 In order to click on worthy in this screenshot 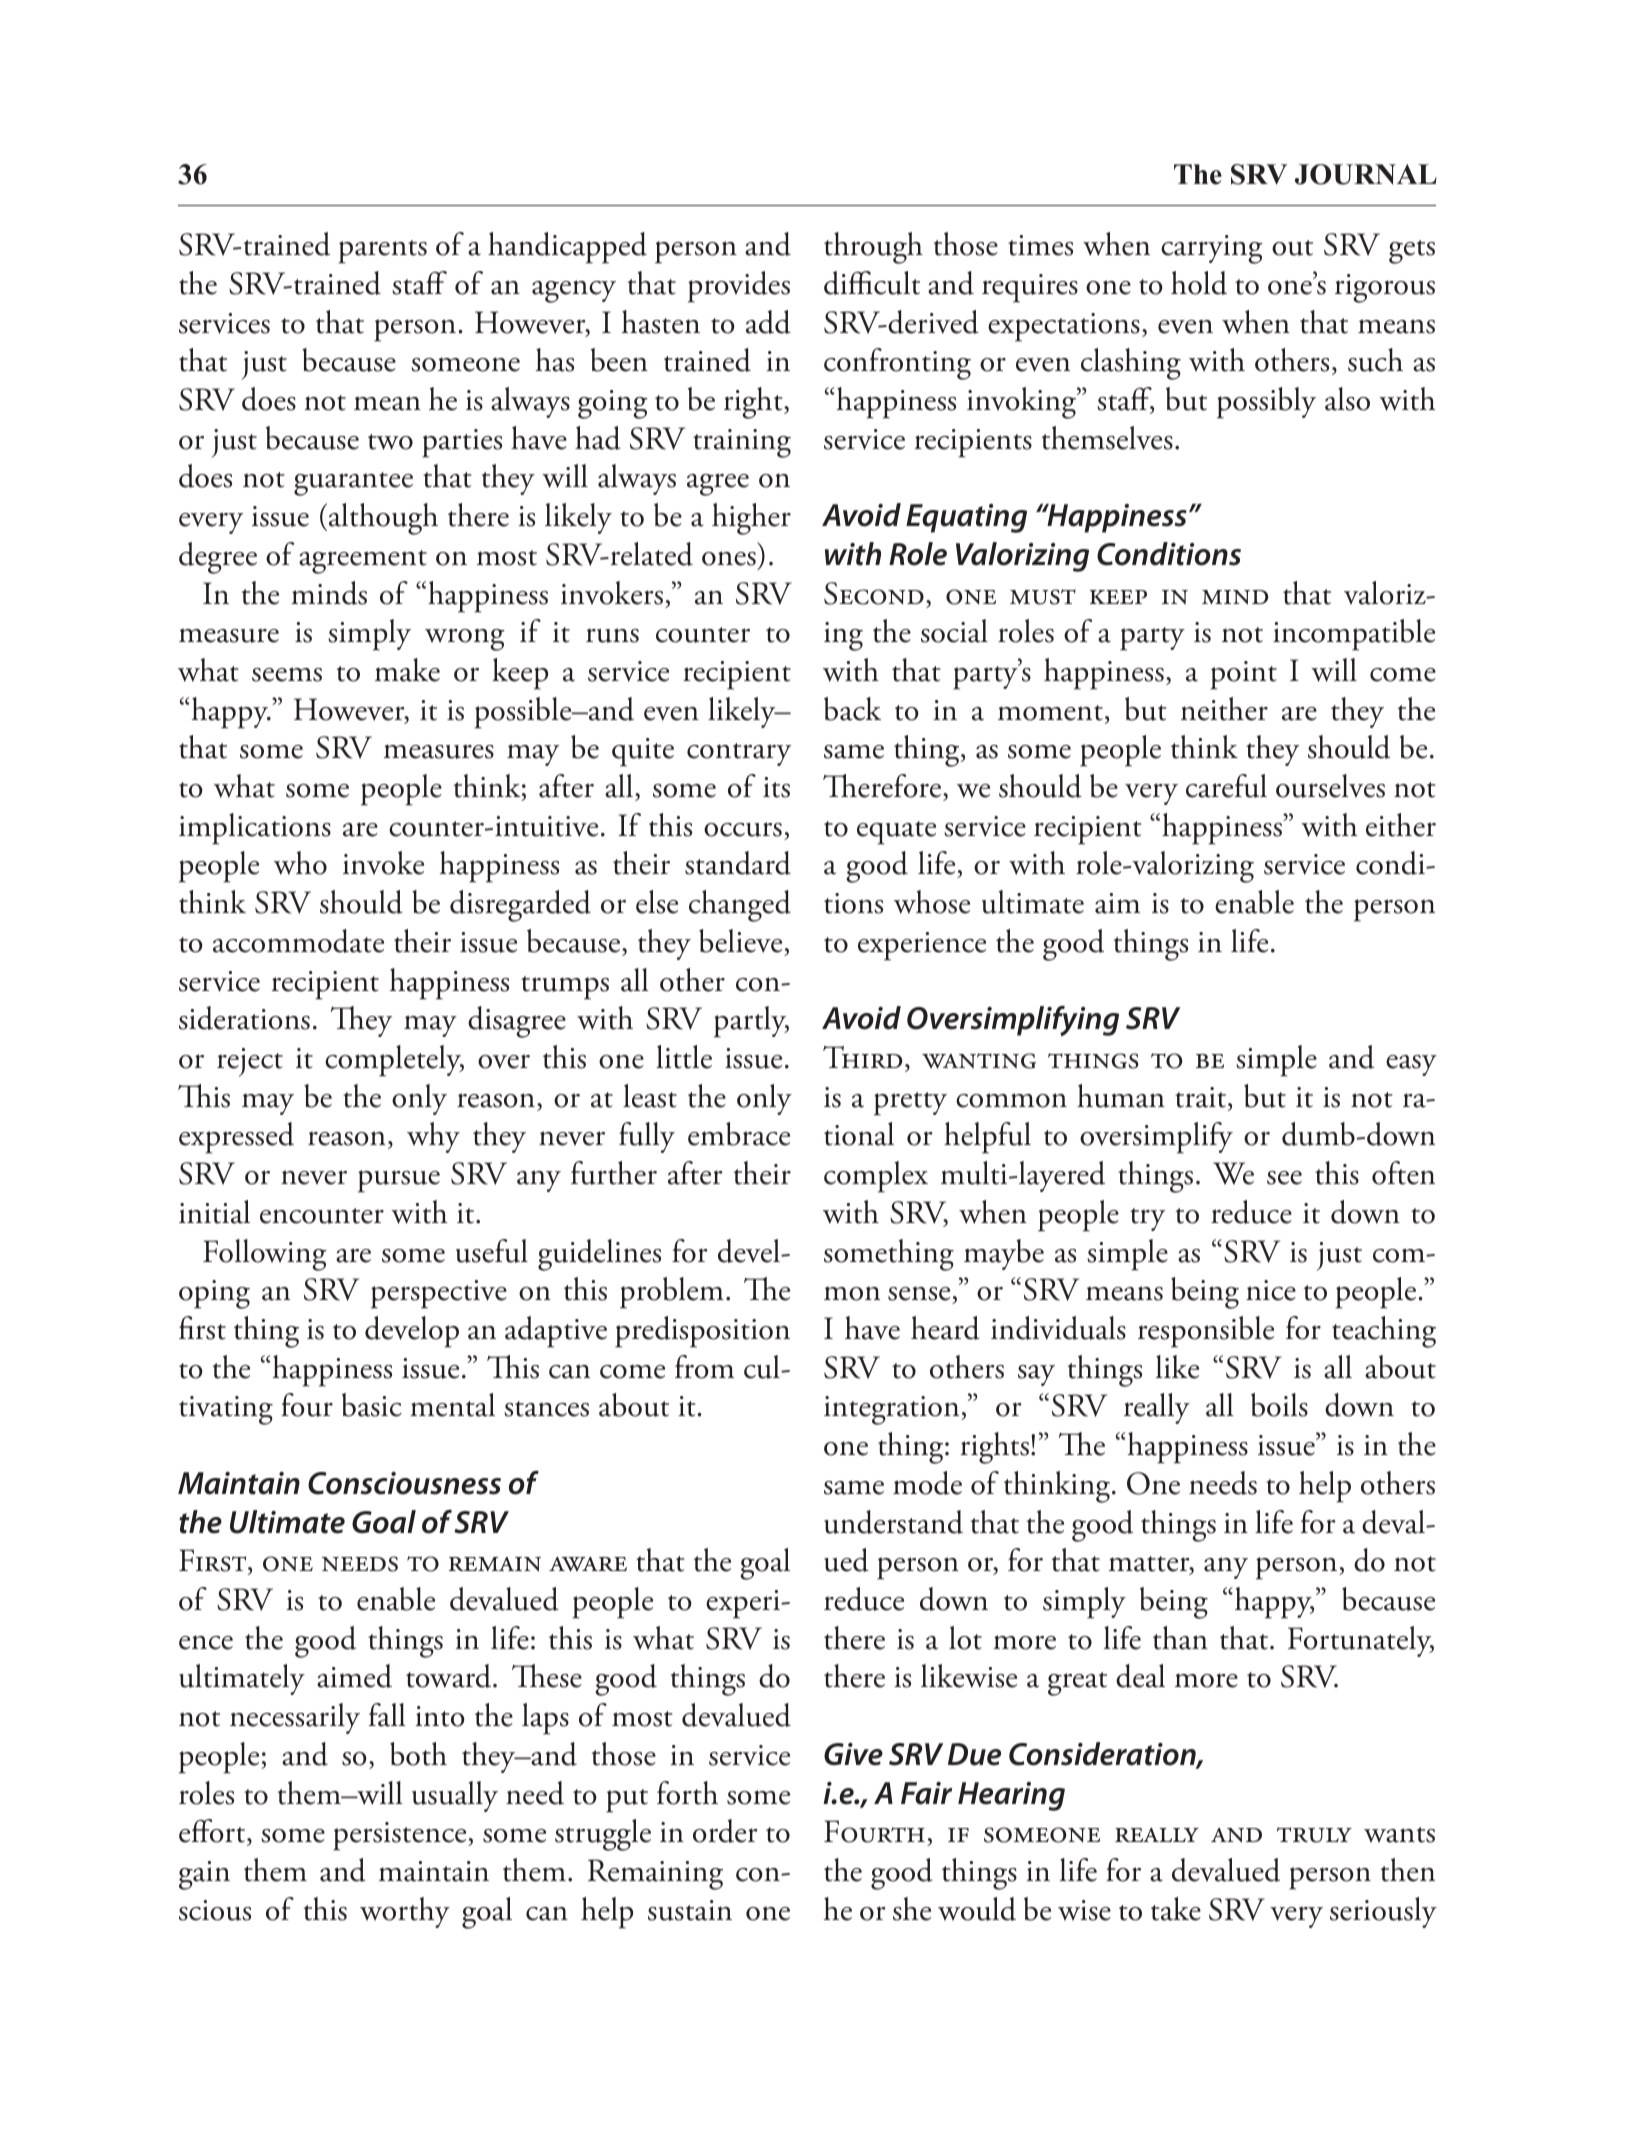, I will do `click(405, 1912)`.
